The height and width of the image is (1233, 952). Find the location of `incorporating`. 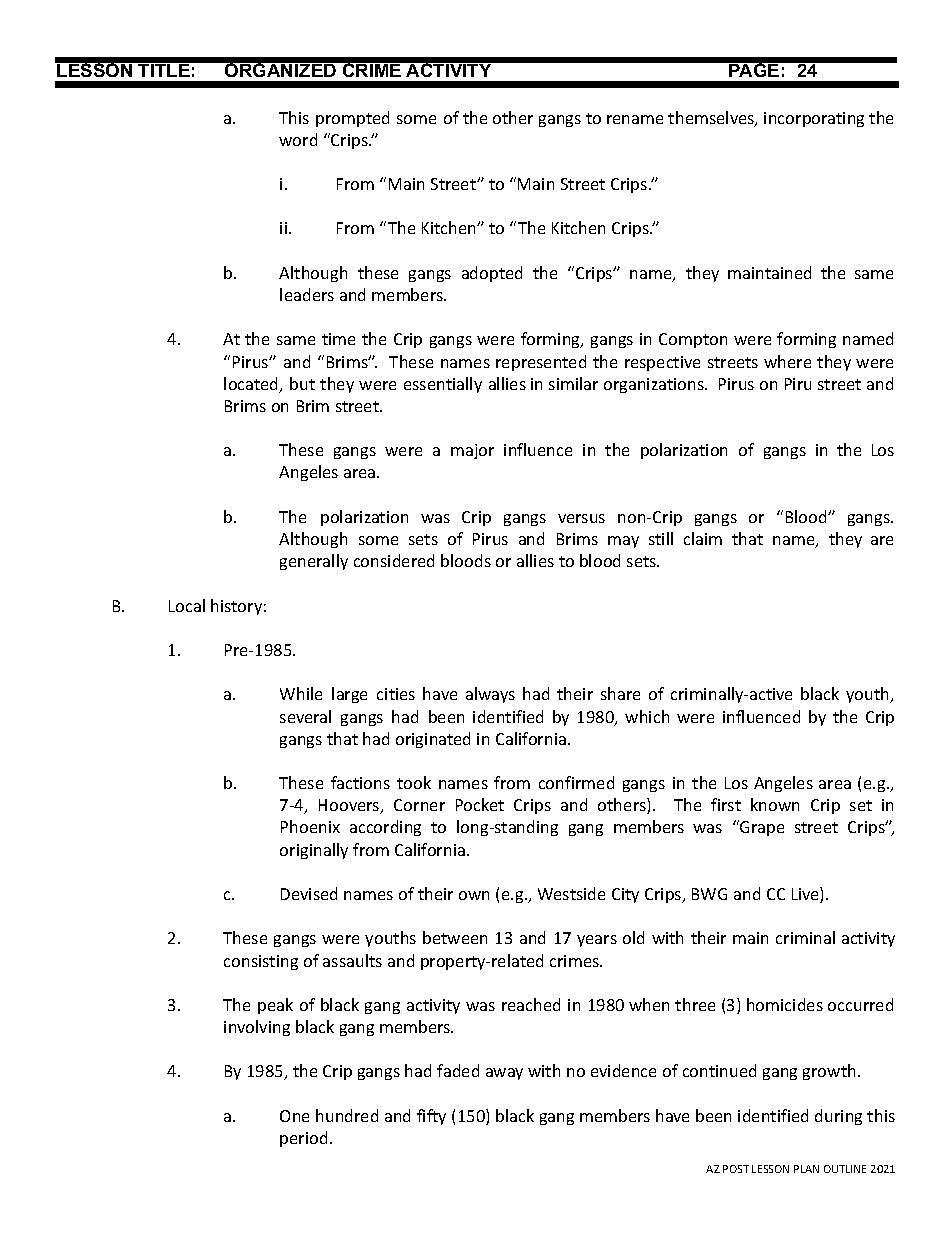

incorporating is located at coordinates (814, 119).
